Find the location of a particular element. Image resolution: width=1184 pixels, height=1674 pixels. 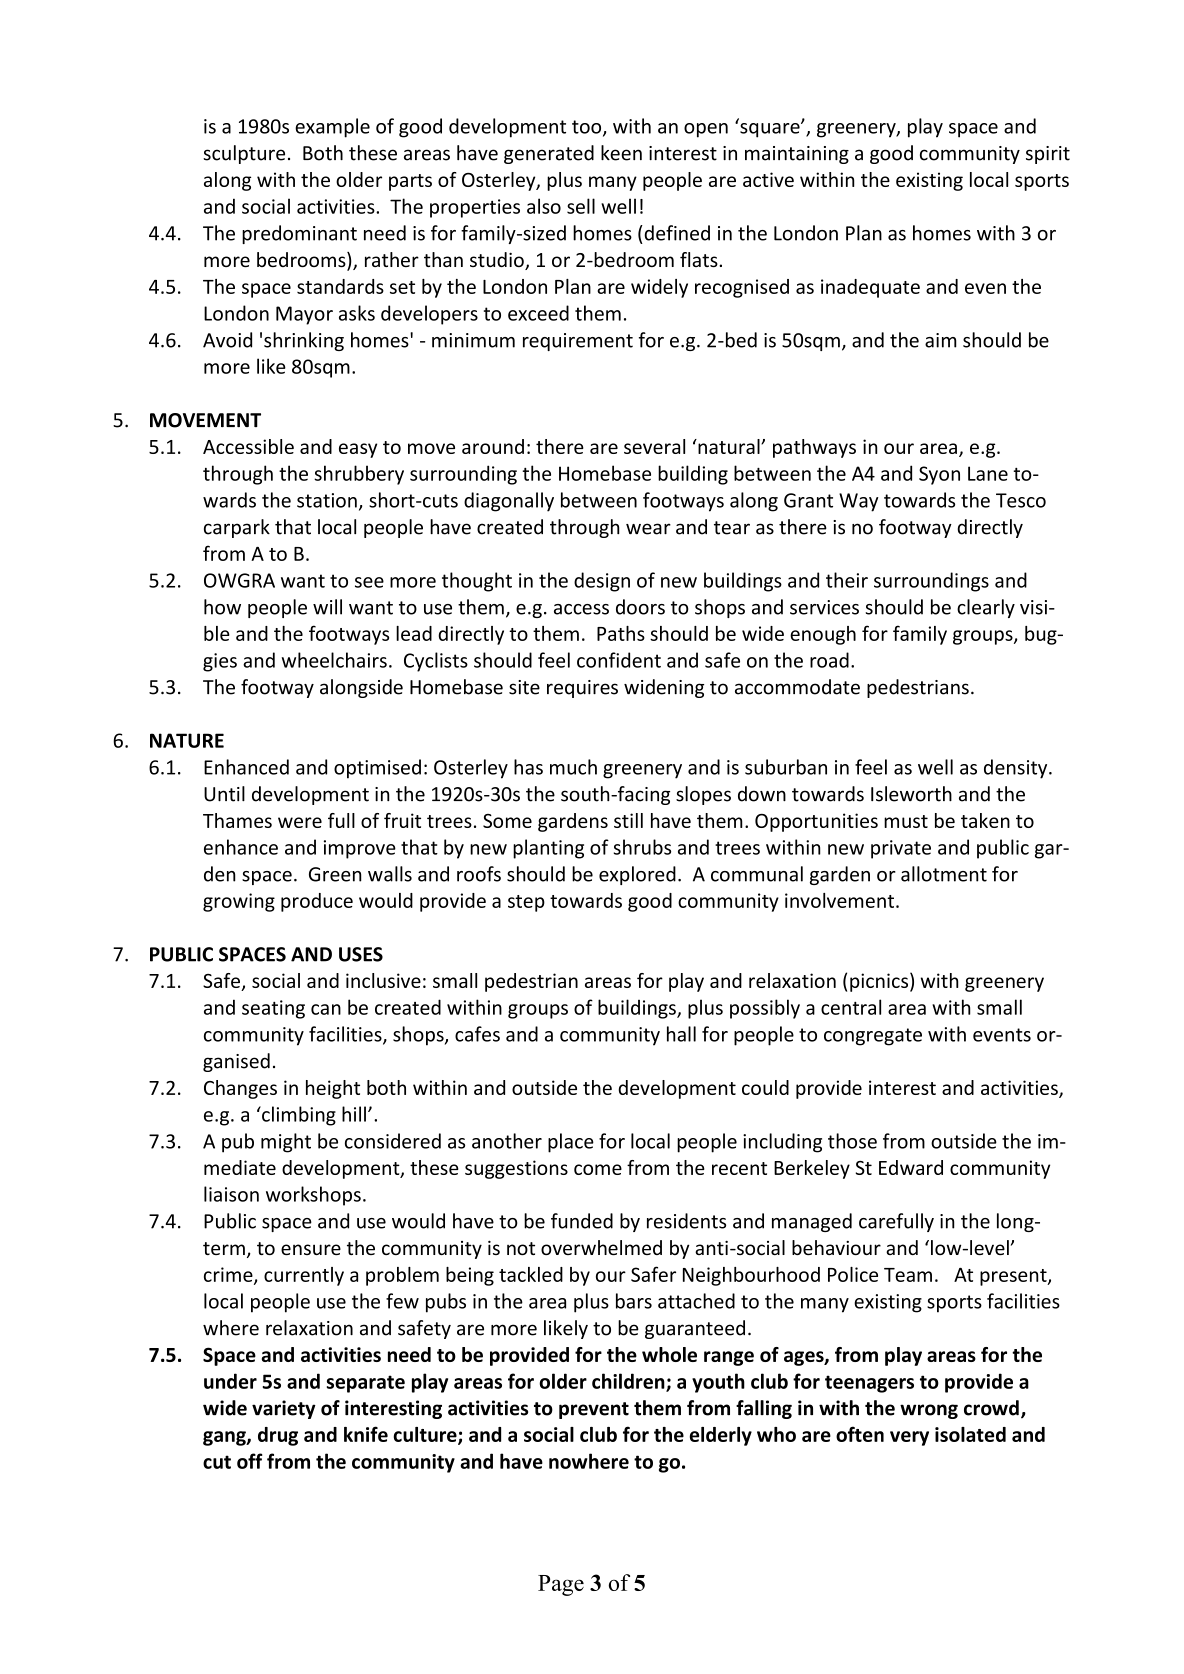

Lane is located at coordinates (988, 473).
